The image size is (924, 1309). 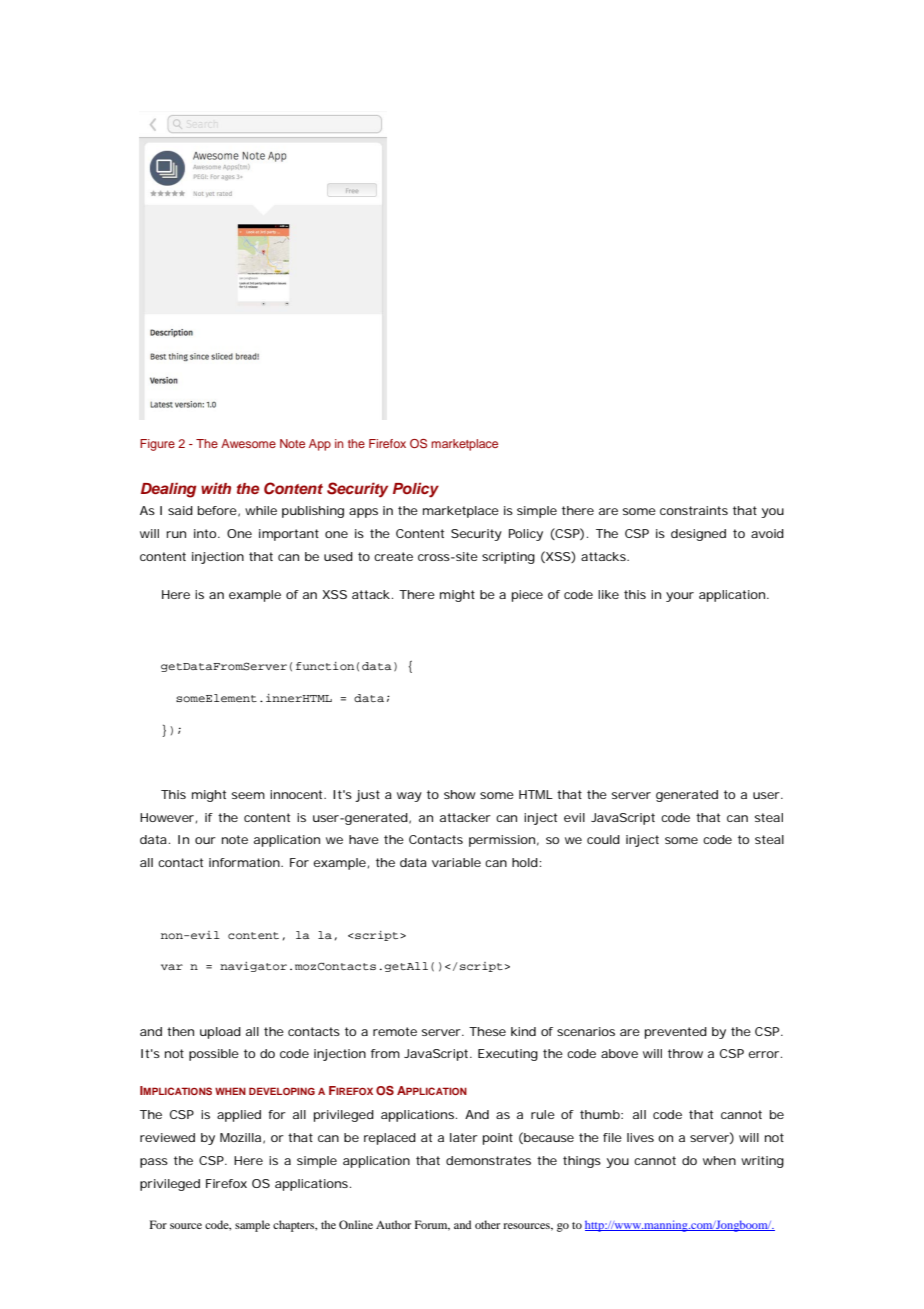 What do you see at coordinates (363, 513) in the screenshot?
I see `apps` at bounding box center [363, 513].
